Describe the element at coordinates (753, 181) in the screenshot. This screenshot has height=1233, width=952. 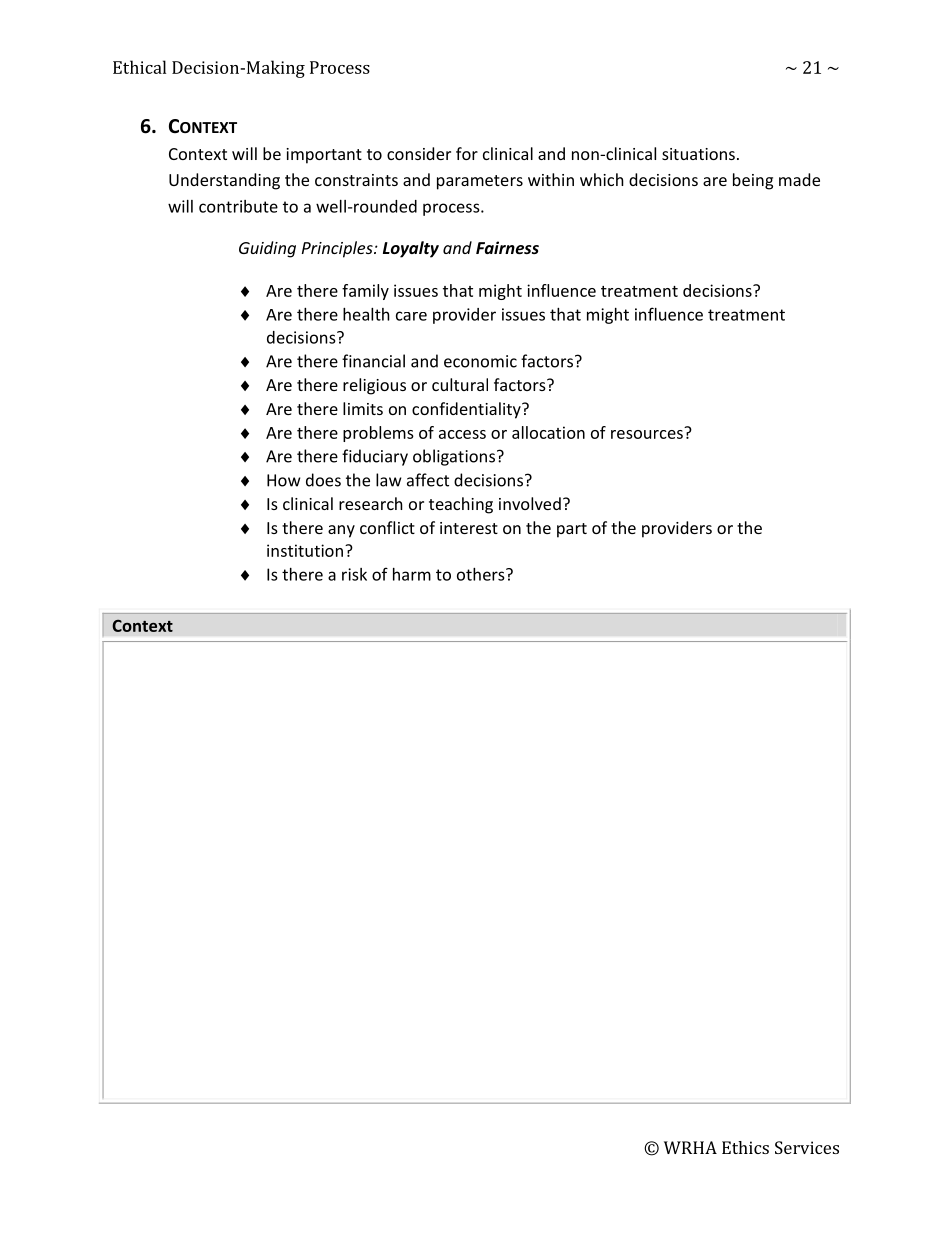
I see `being` at that location.
